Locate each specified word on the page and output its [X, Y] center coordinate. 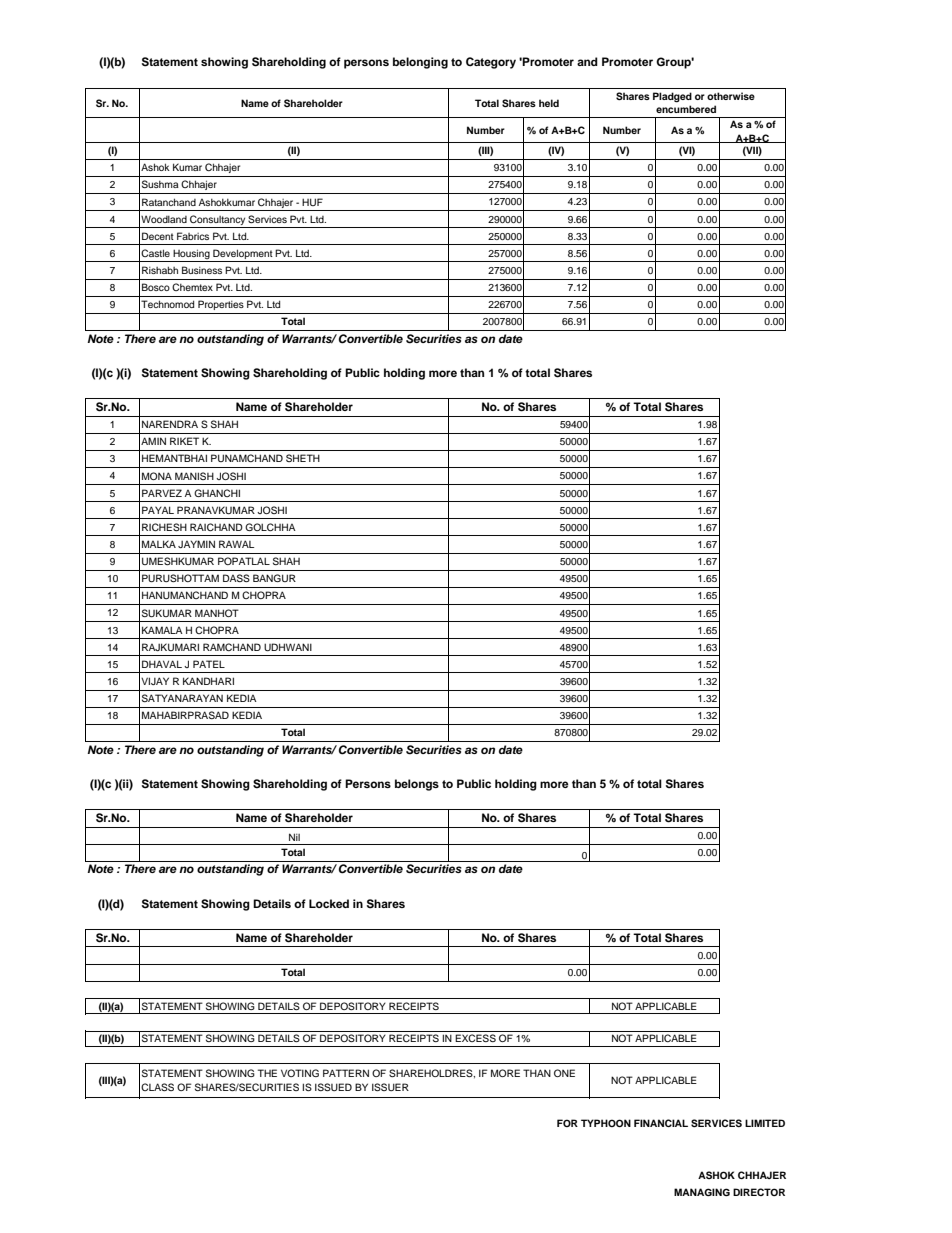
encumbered [686, 109]
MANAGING [702, 1192]
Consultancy [217, 220]
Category [491, 63]
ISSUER [390, 1087]
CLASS [157, 1087]
